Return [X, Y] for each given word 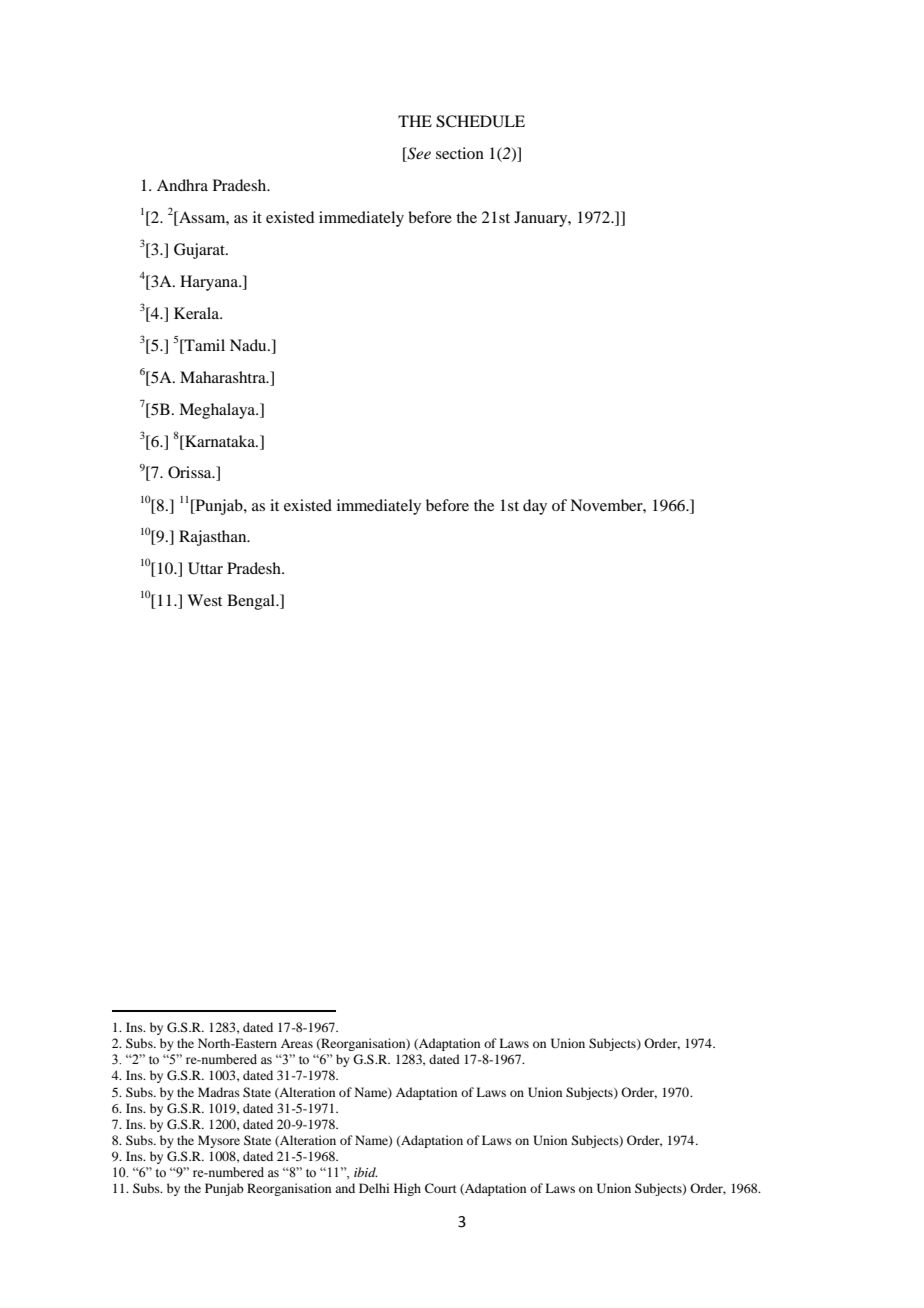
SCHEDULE [480, 121]
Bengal [252, 602]
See [418, 154]
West [204, 600]
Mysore [219, 1141]
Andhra [182, 185]
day [535, 507]
